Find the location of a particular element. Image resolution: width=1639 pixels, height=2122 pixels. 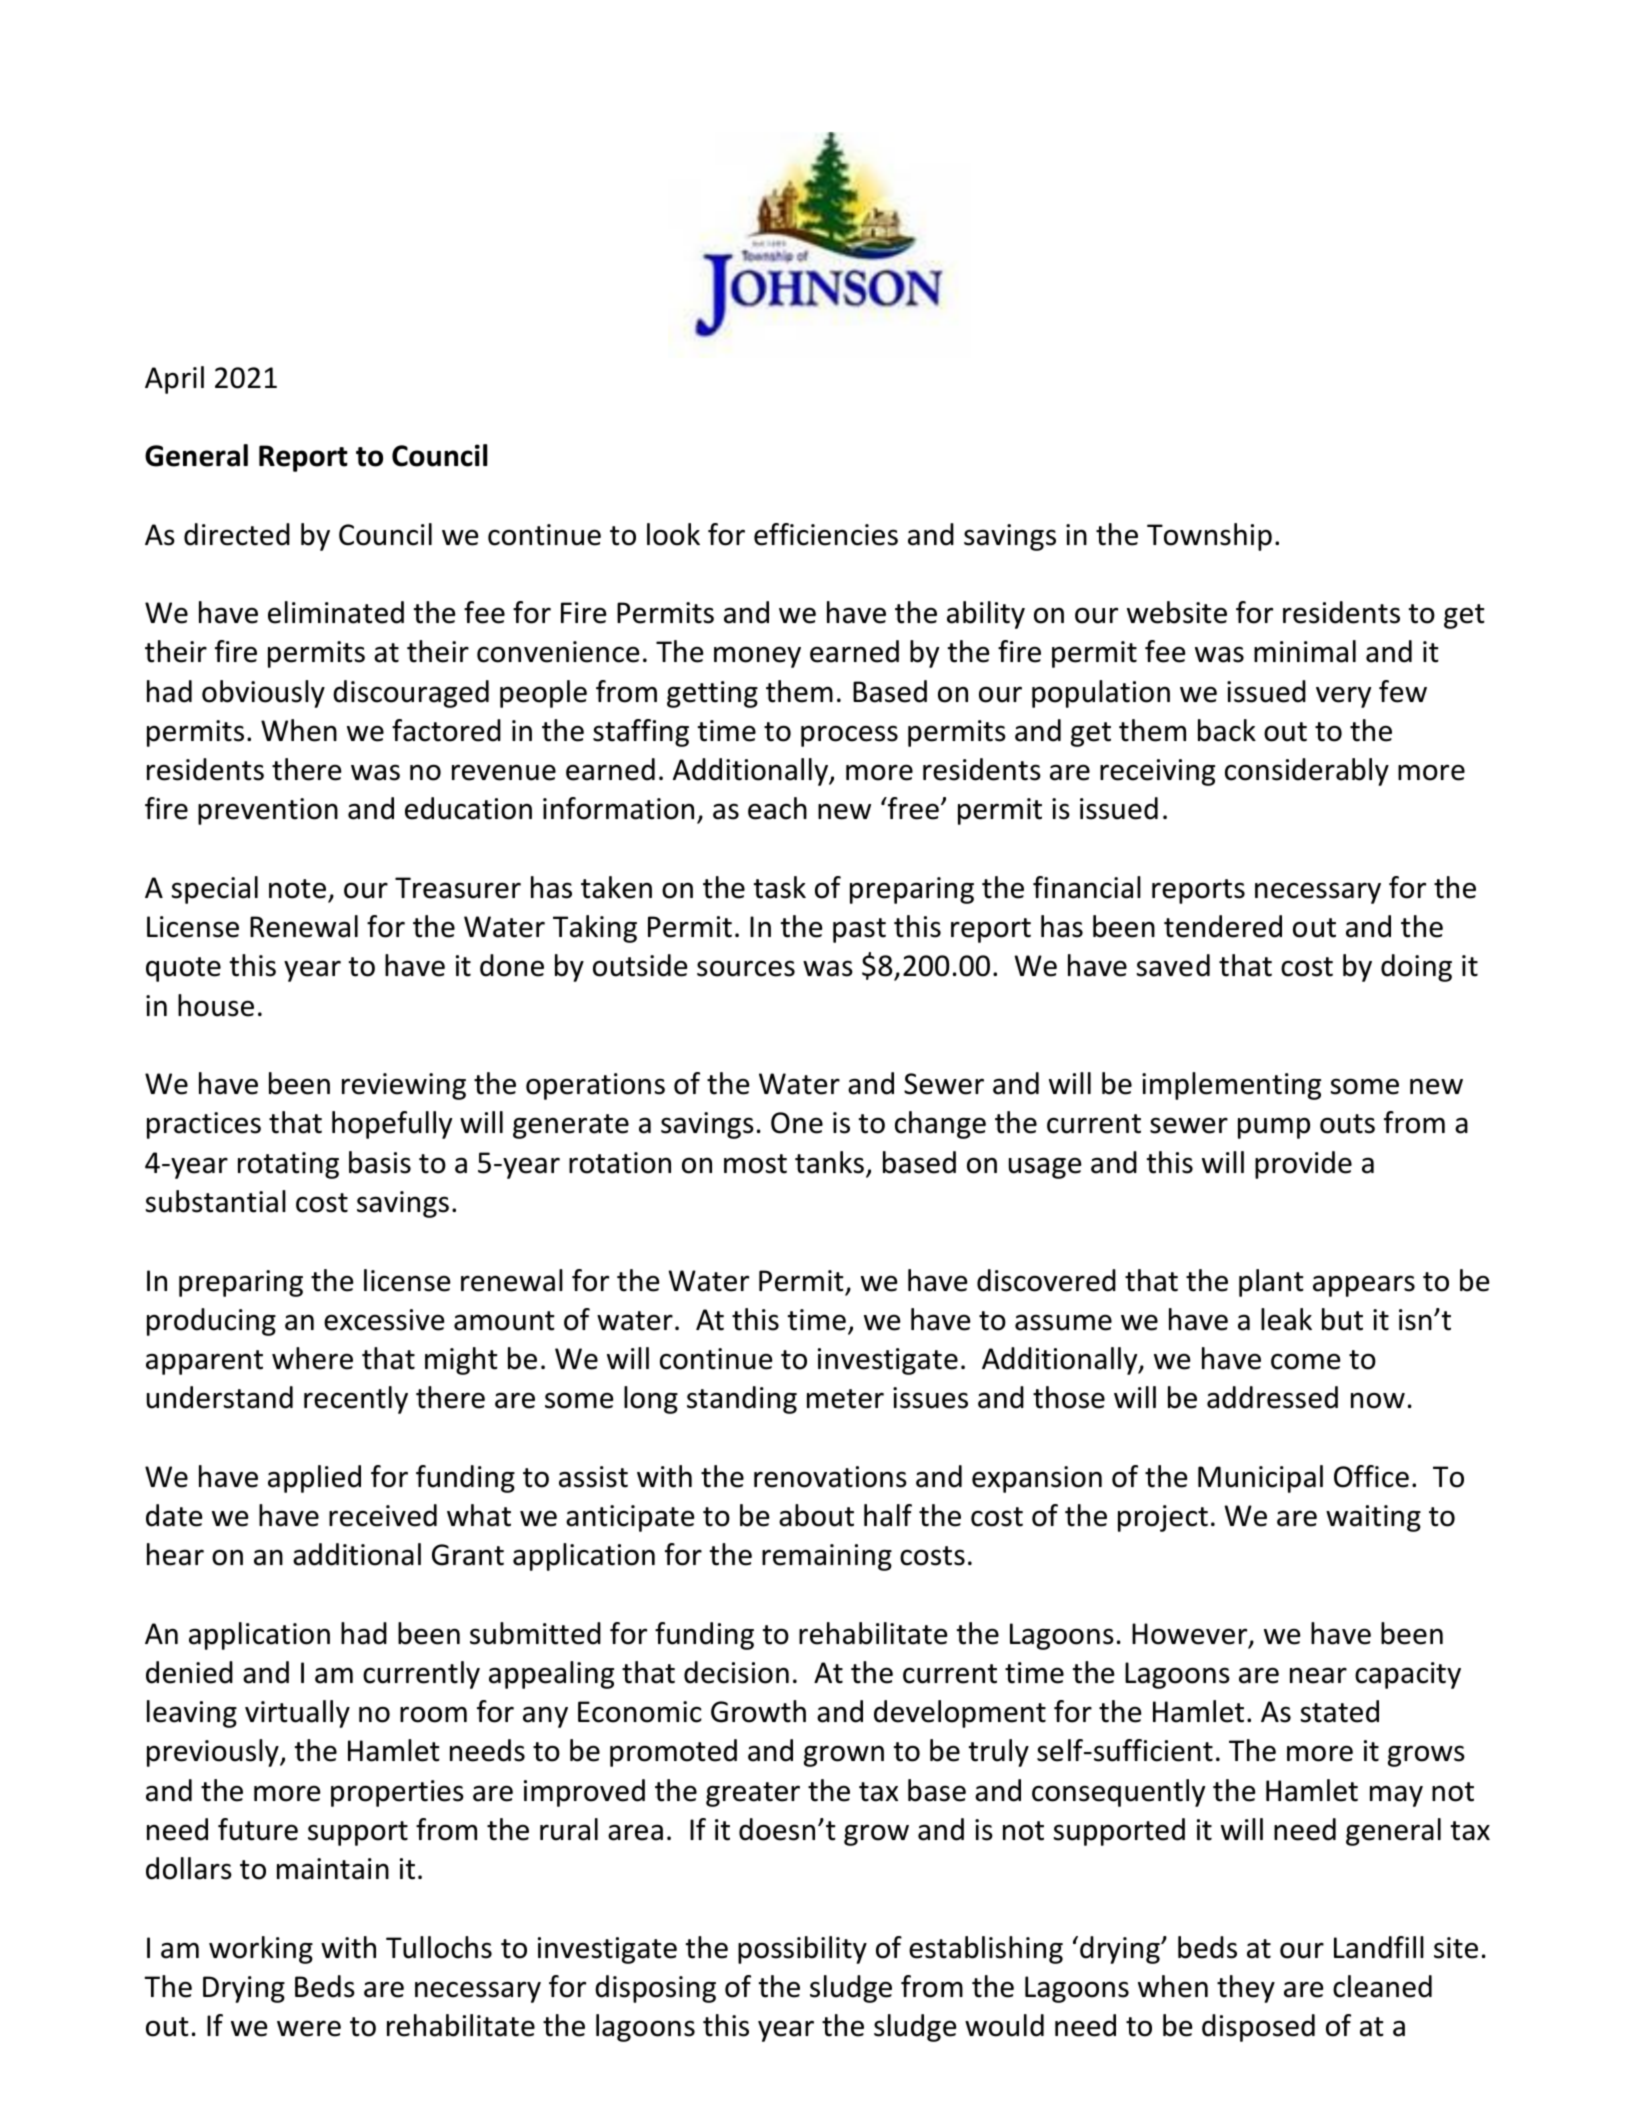

were is located at coordinates (309, 2028).
